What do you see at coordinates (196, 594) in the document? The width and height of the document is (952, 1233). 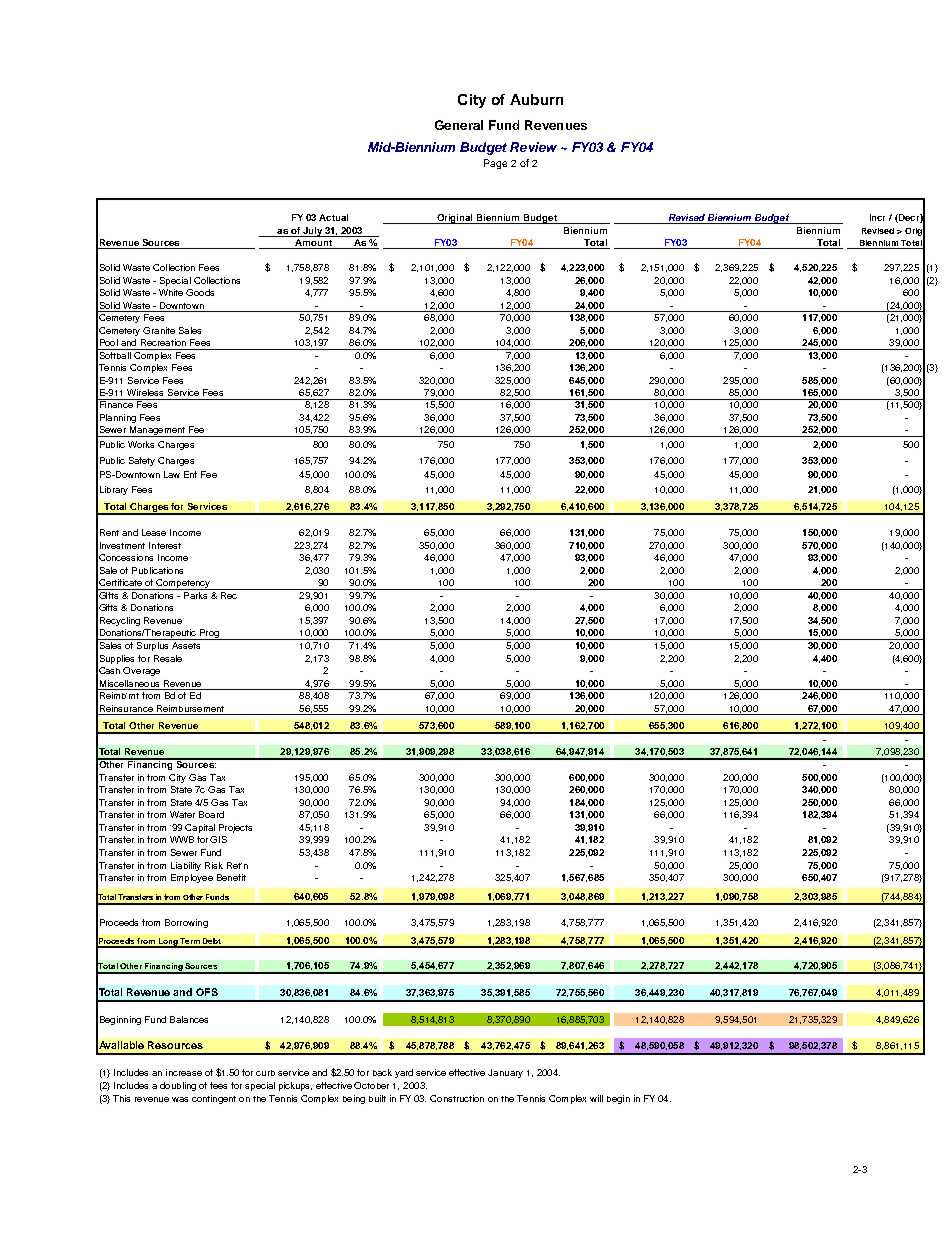 I see `Parks` at bounding box center [196, 594].
